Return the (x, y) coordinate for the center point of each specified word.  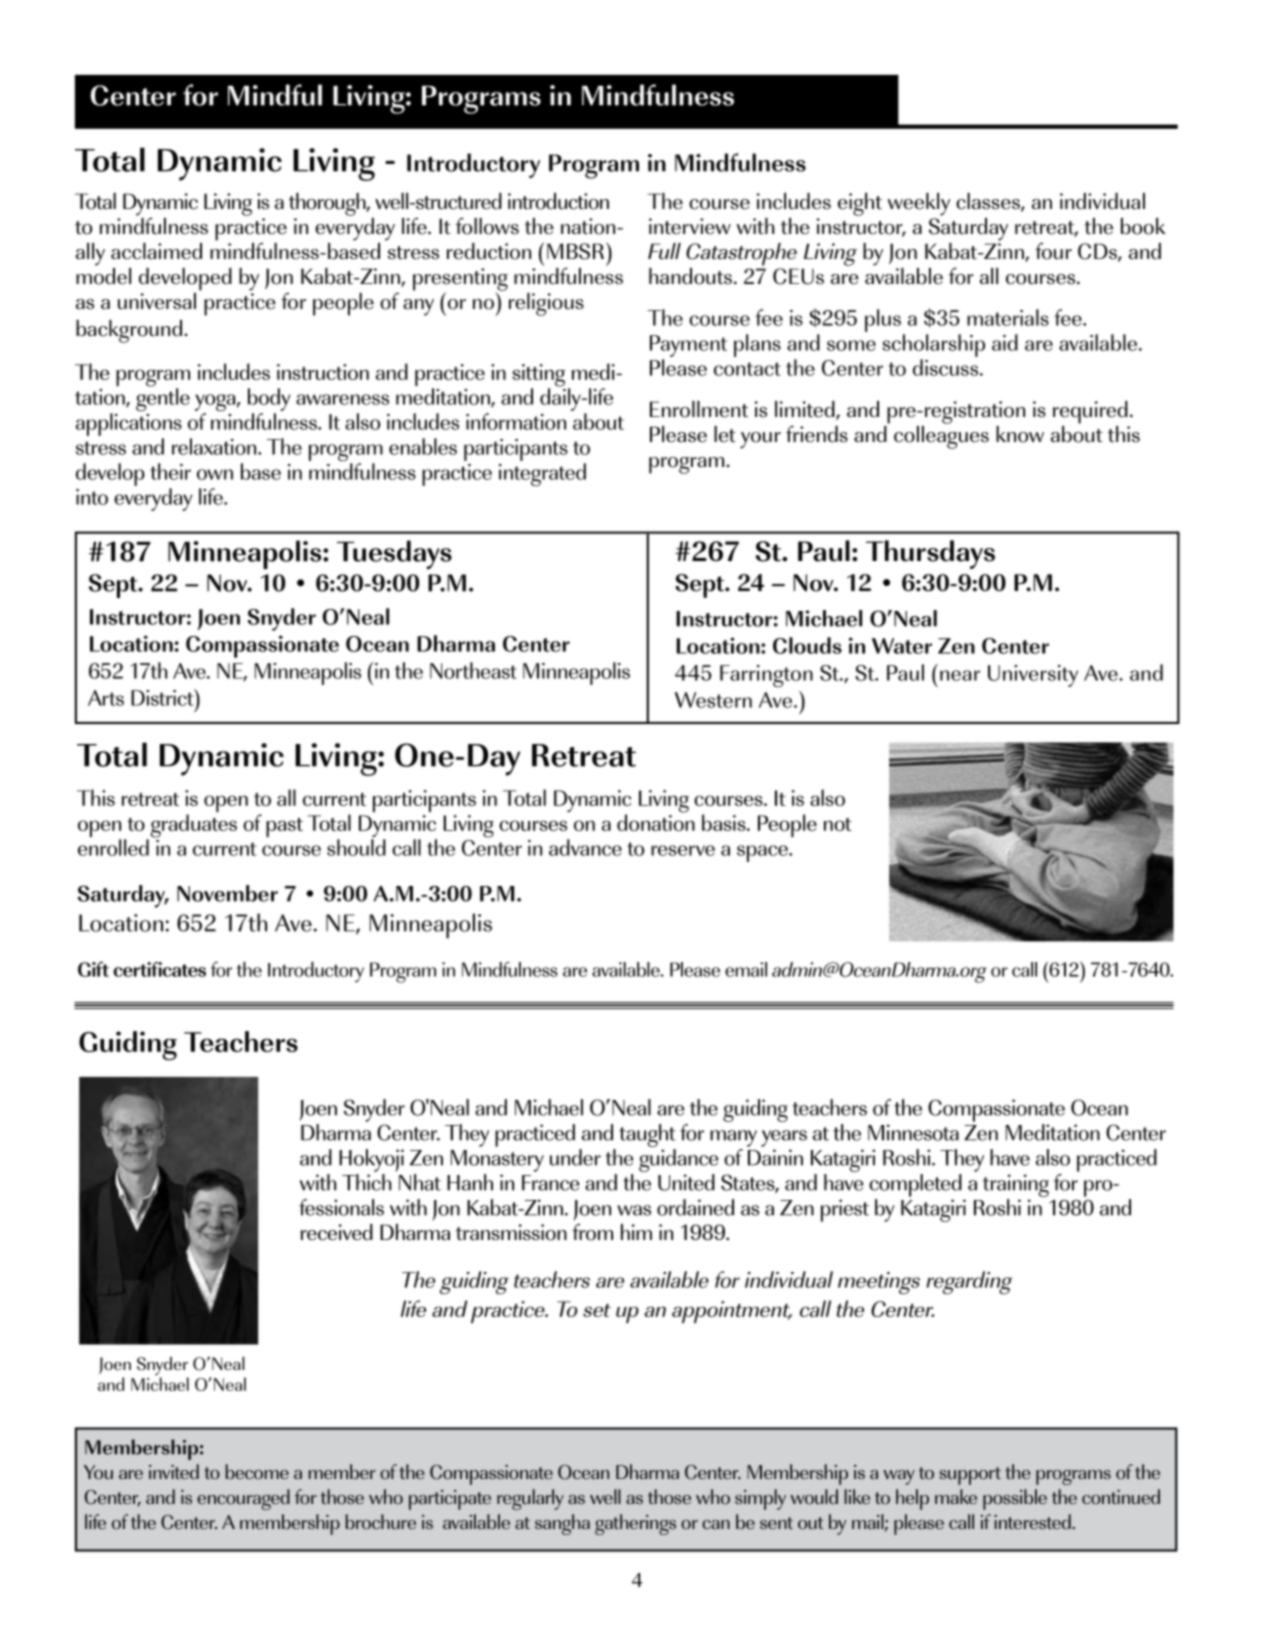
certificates (159, 969)
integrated (542, 474)
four (1053, 251)
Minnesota (913, 1132)
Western (713, 700)
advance (585, 847)
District (163, 697)
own (215, 474)
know (1020, 434)
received (337, 1232)
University (1033, 676)
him (636, 1232)
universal (157, 301)
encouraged (243, 1499)
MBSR (575, 251)
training (1016, 1185)
